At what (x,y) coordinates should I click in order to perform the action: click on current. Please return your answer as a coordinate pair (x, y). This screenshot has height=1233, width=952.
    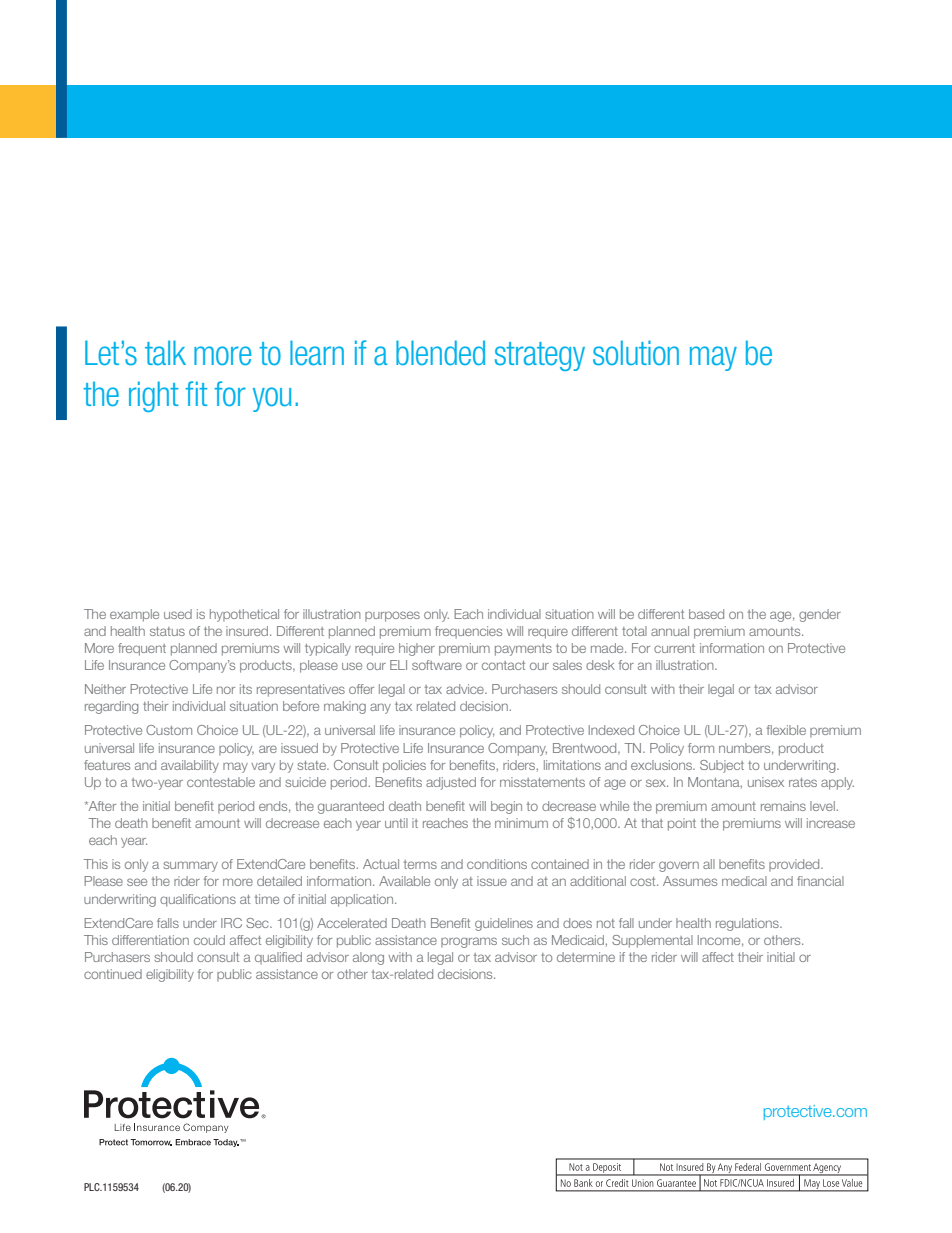
    Looking at the image, I should click on (674, 648).
